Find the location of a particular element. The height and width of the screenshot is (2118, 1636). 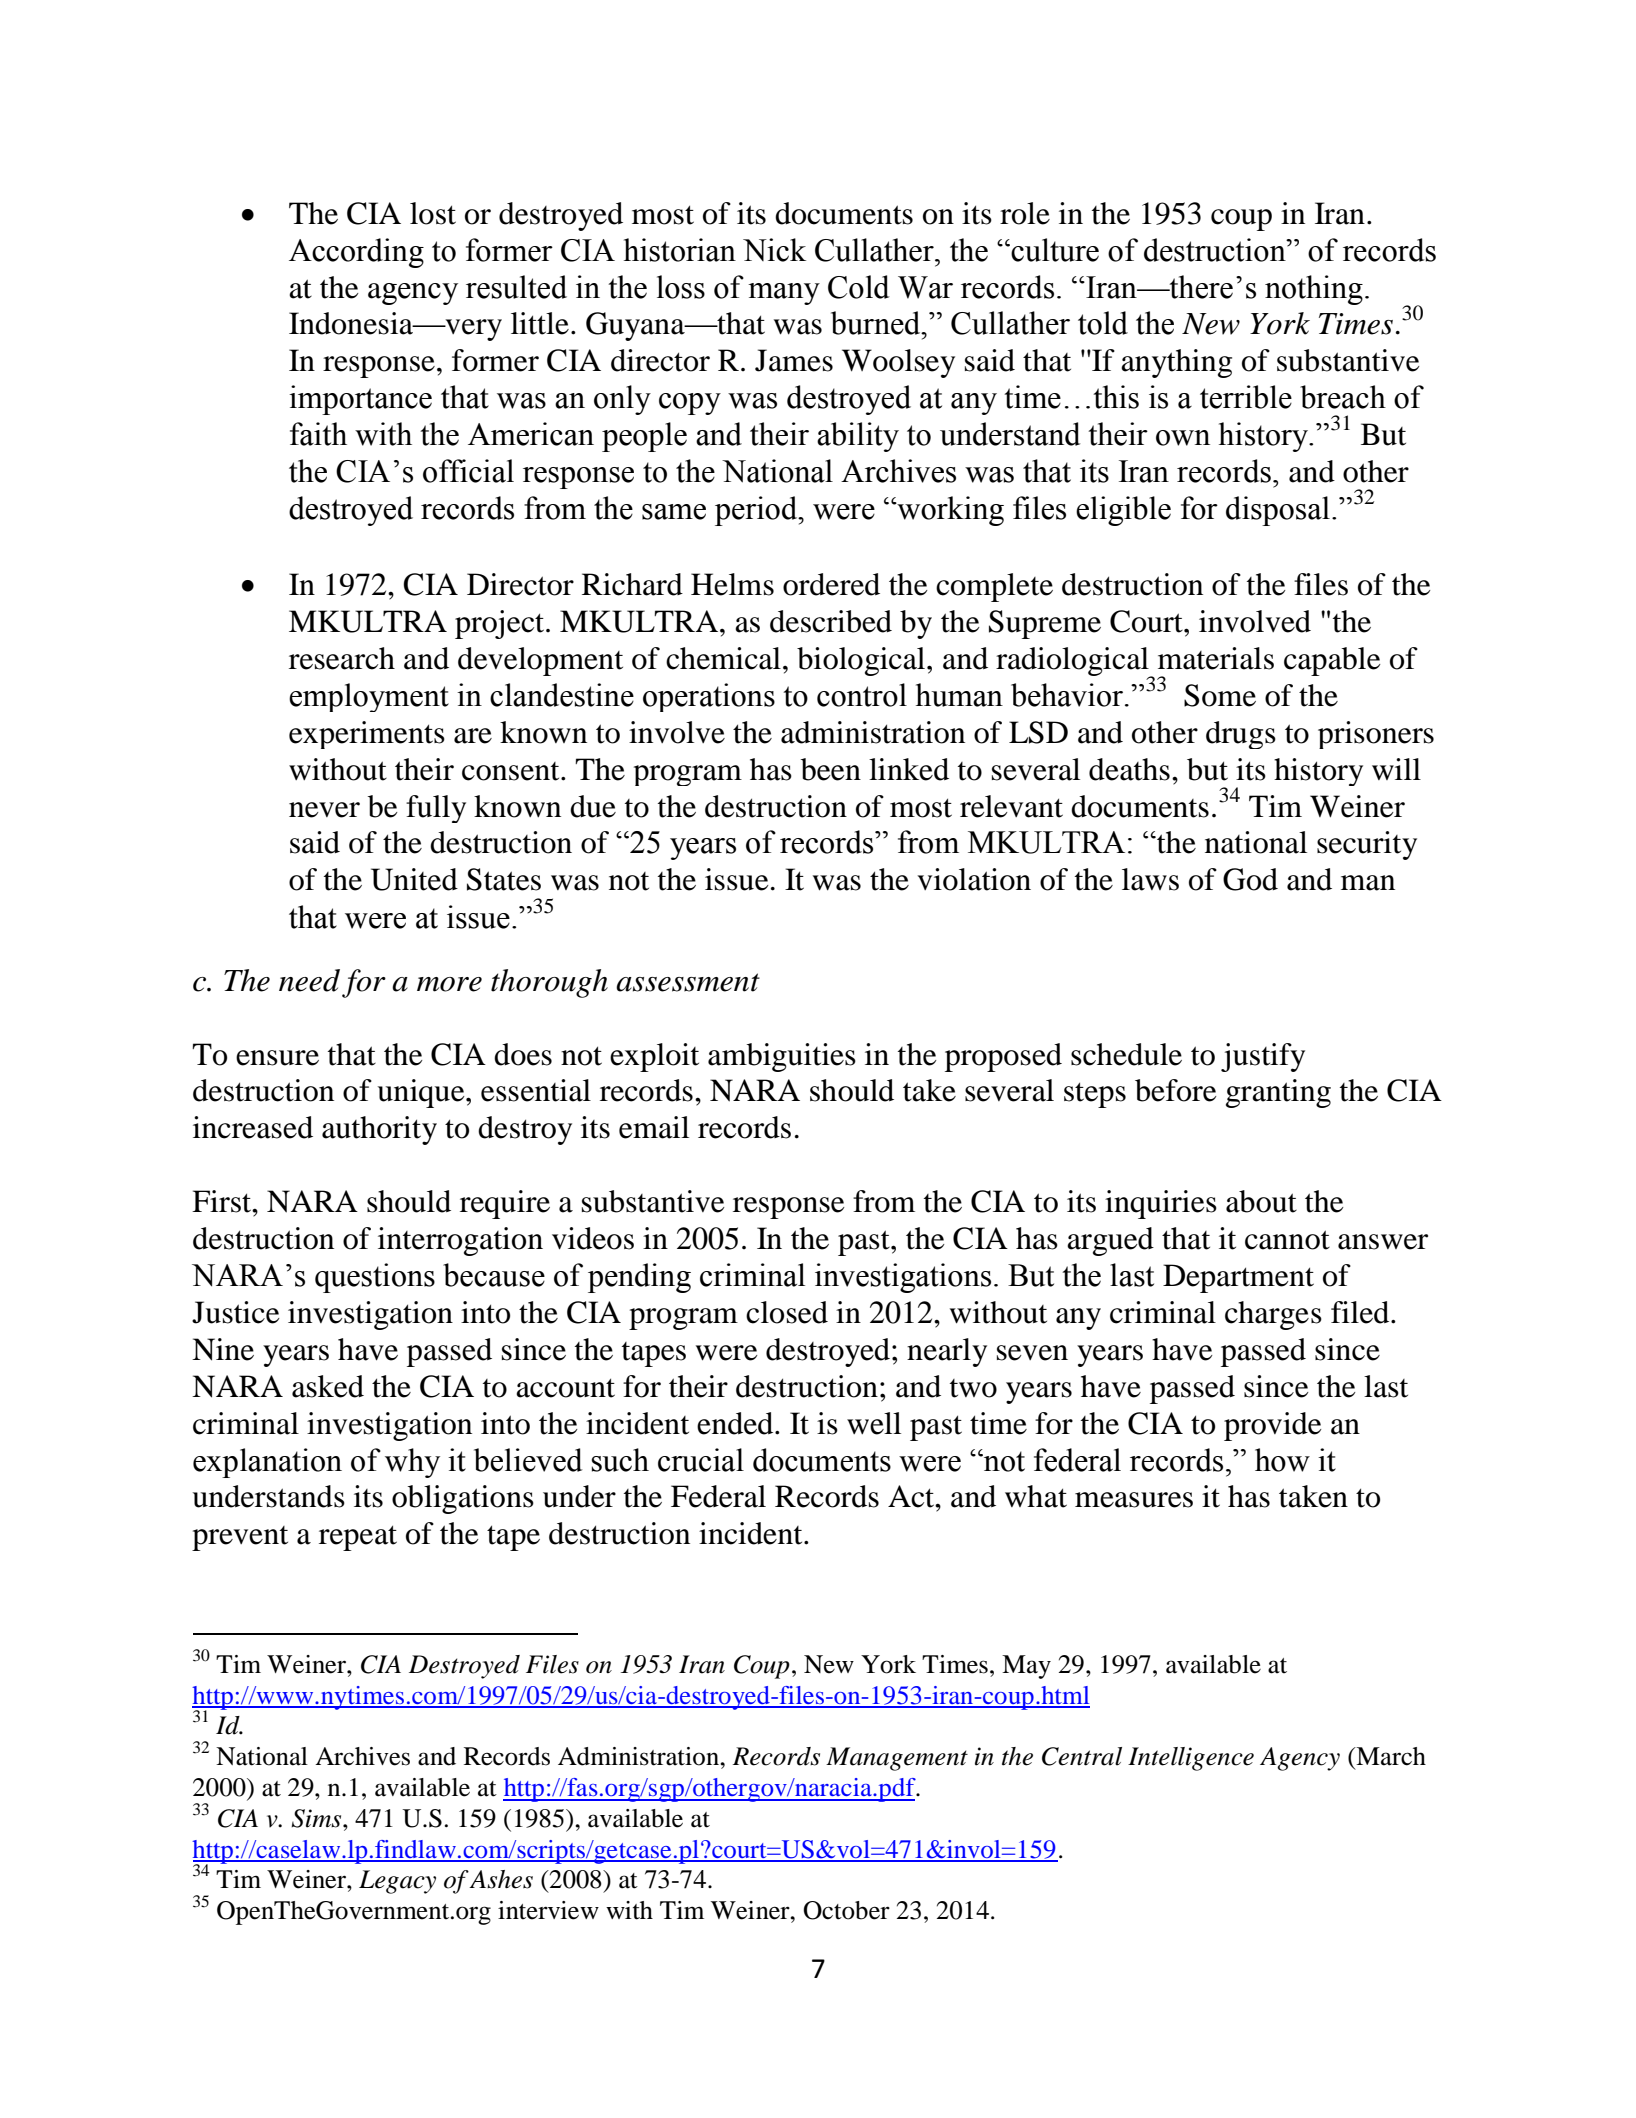

ambiguities is located at coordinates (782, 1057).
